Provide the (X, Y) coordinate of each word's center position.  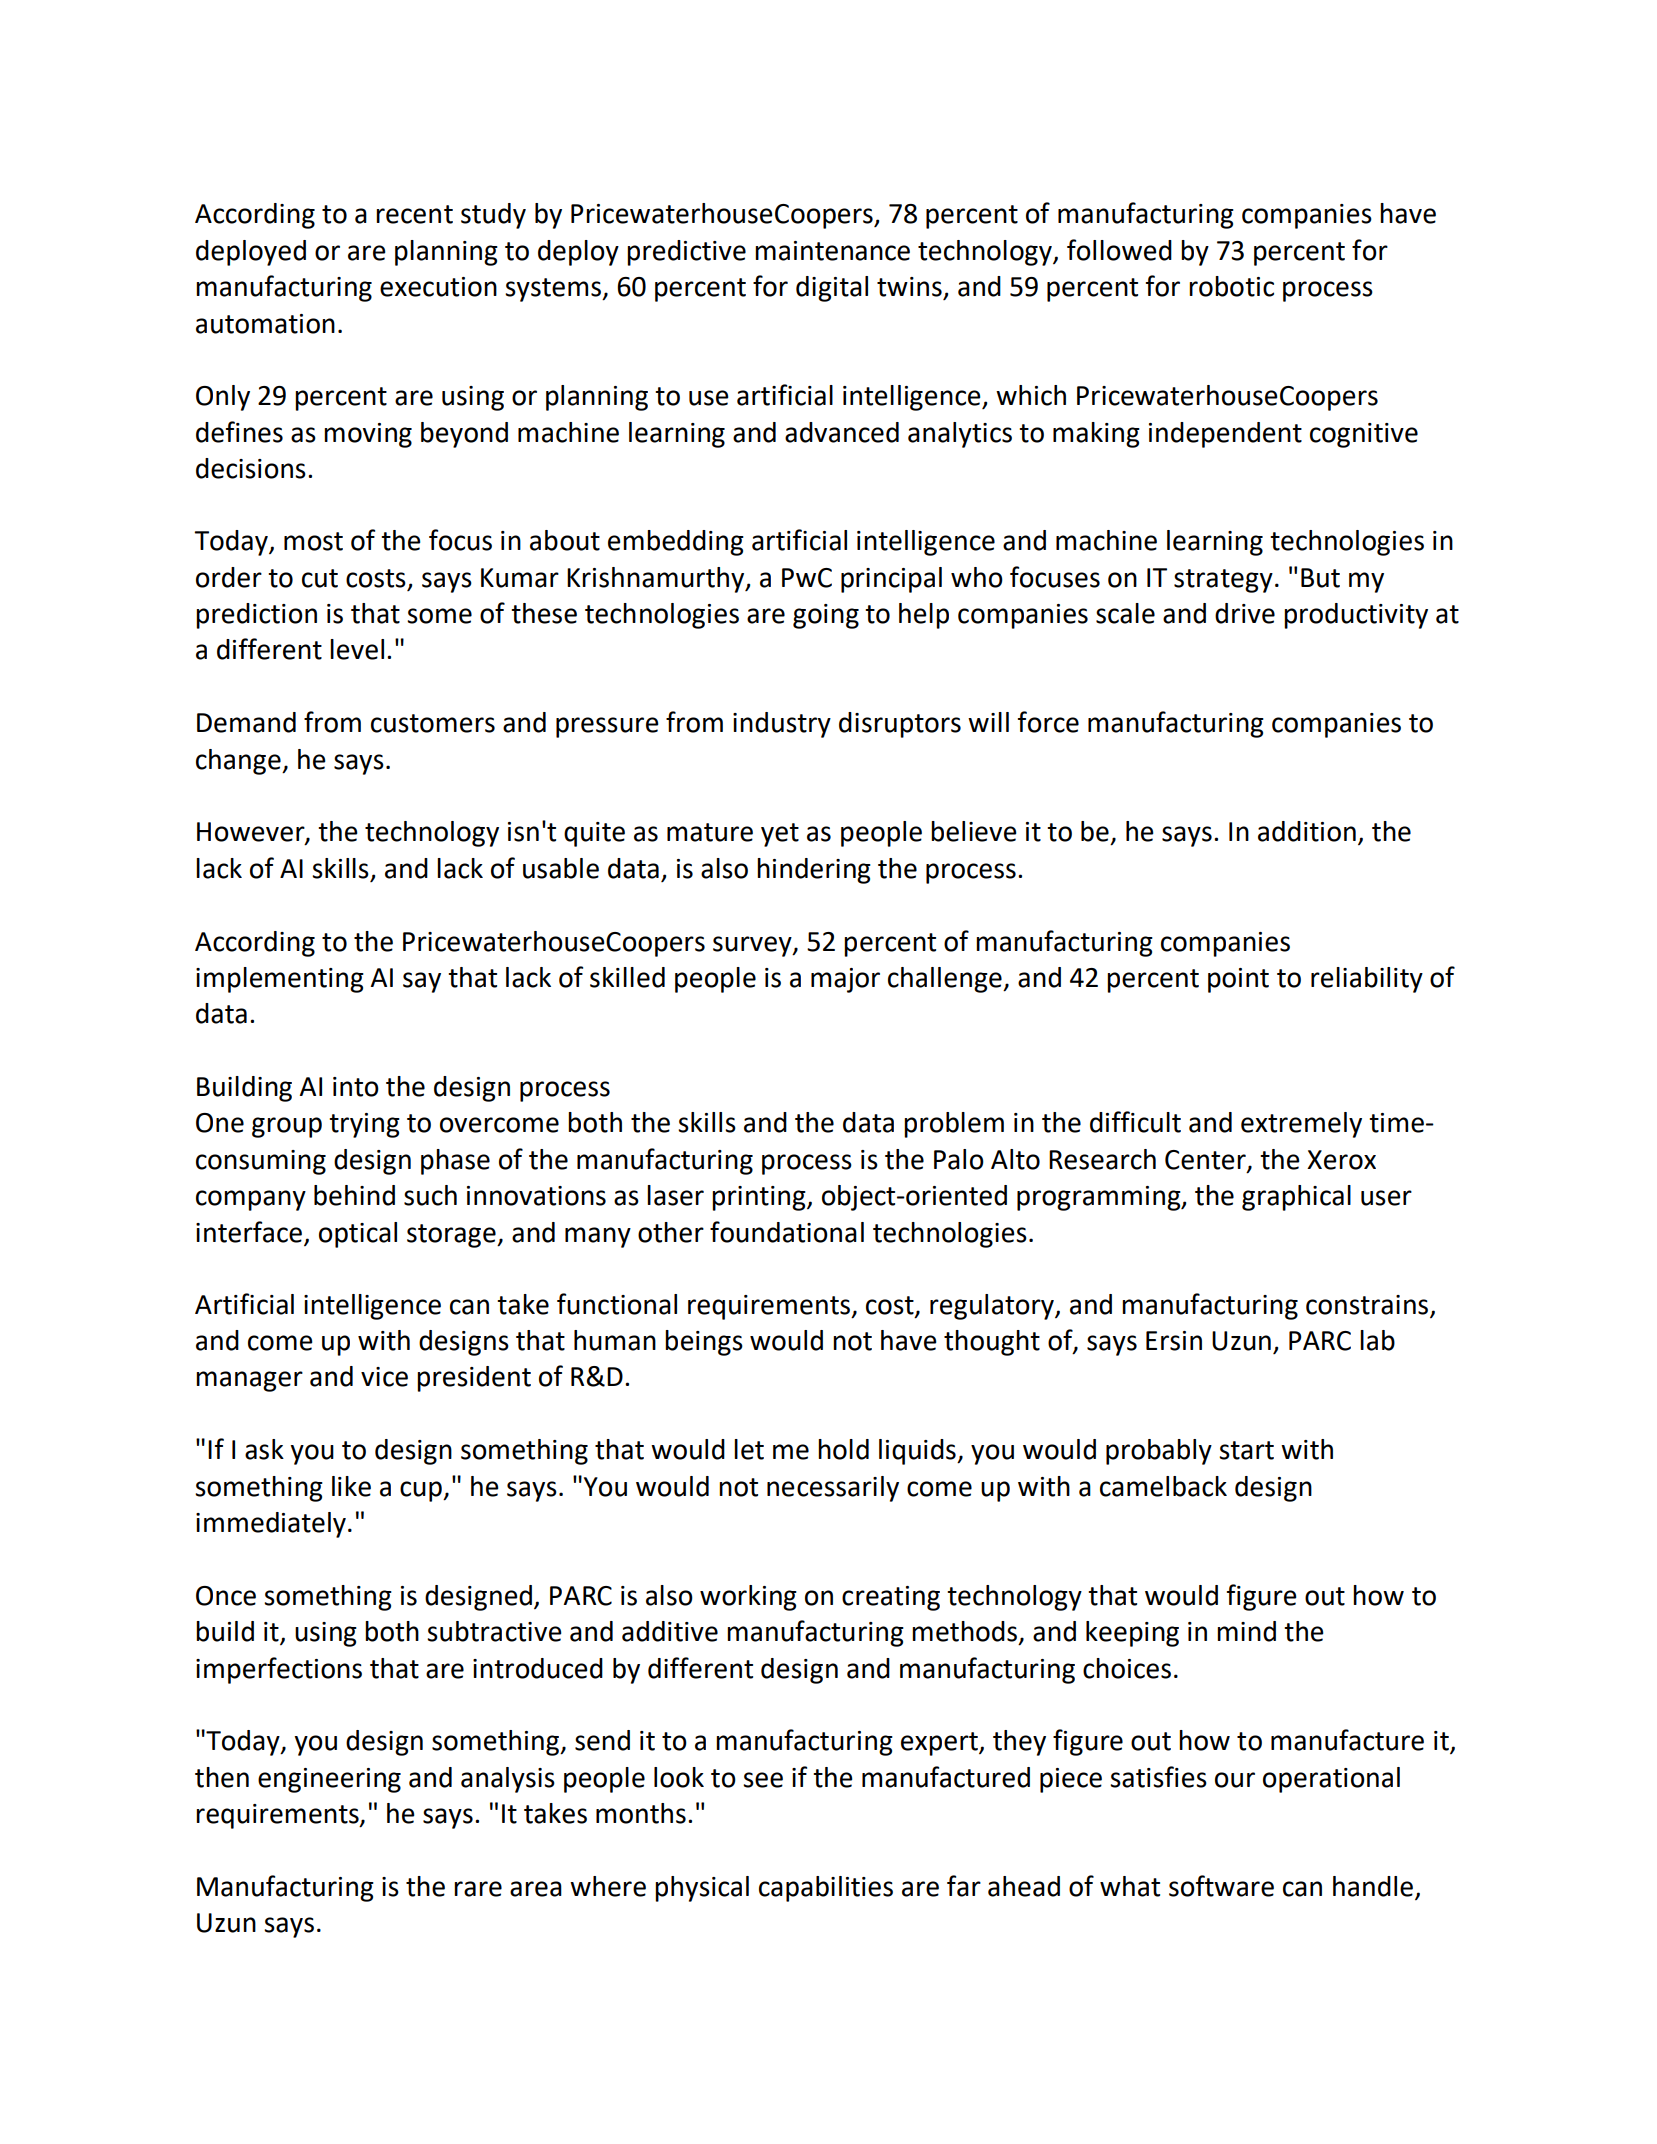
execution (438, 287)
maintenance (832, 251)
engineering (329, 1780)
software (1221, 1886)
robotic (1231, 286)
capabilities (826, 1889)
